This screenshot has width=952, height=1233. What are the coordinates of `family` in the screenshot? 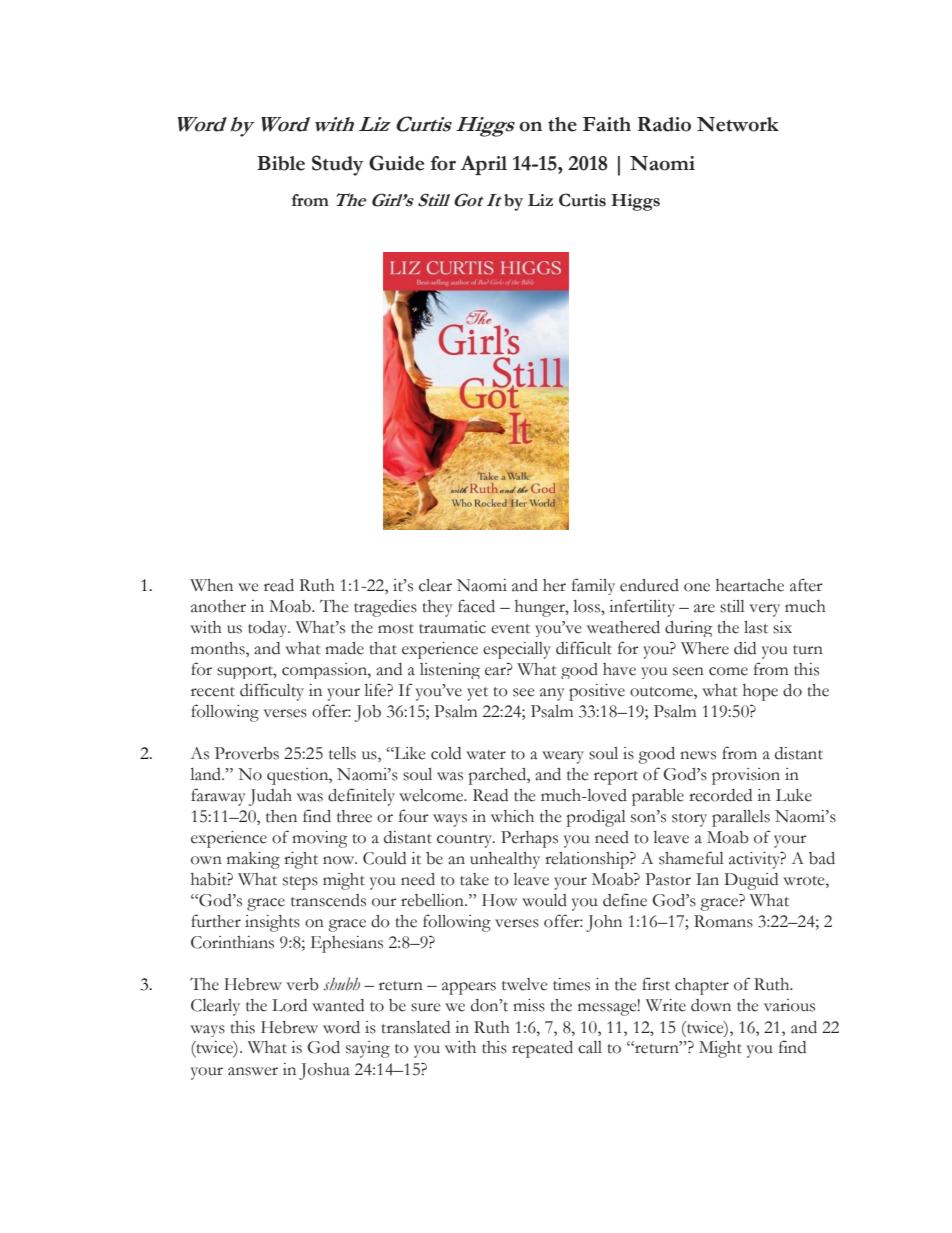 It's located at (593, 586).
